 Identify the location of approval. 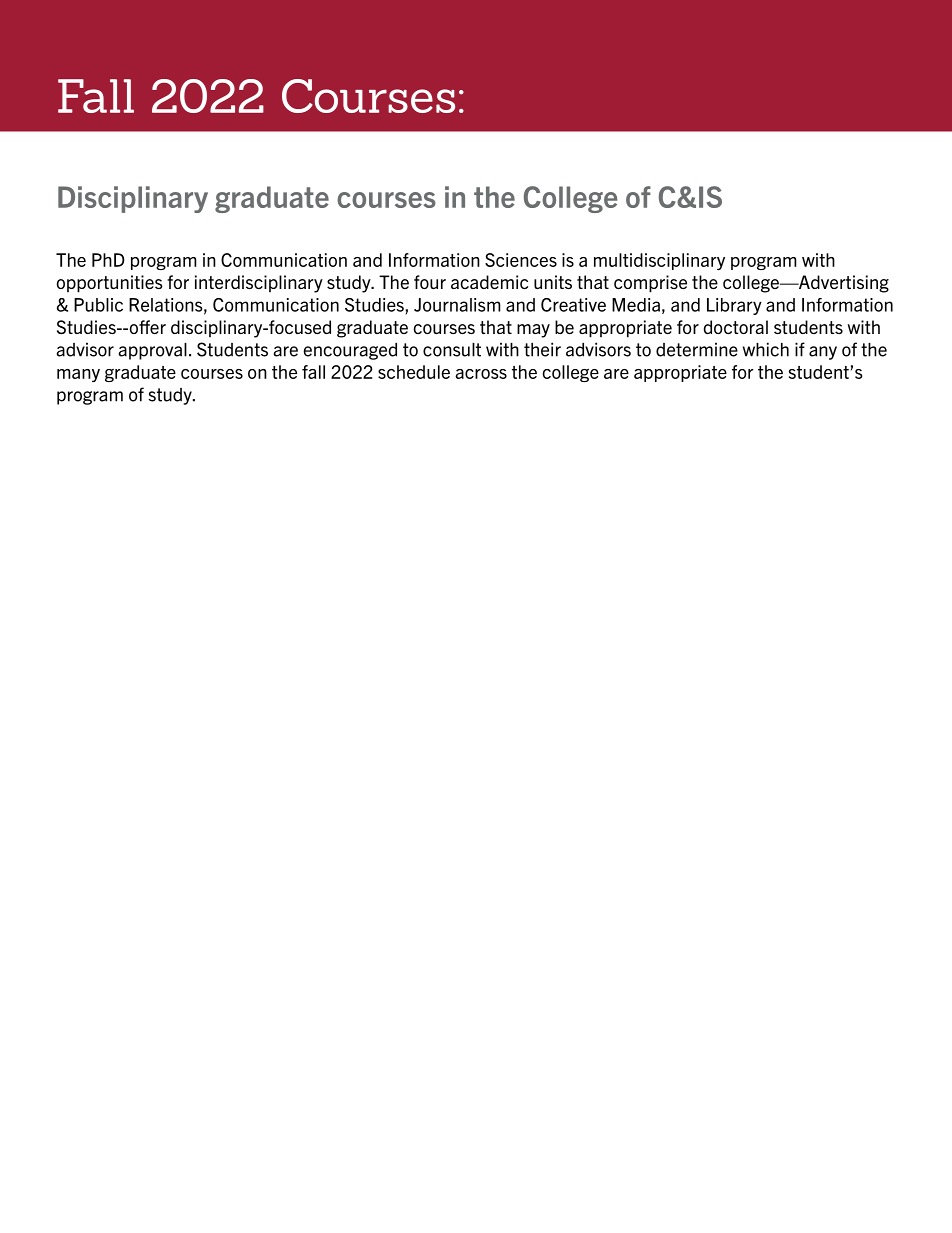
(153, 351).
